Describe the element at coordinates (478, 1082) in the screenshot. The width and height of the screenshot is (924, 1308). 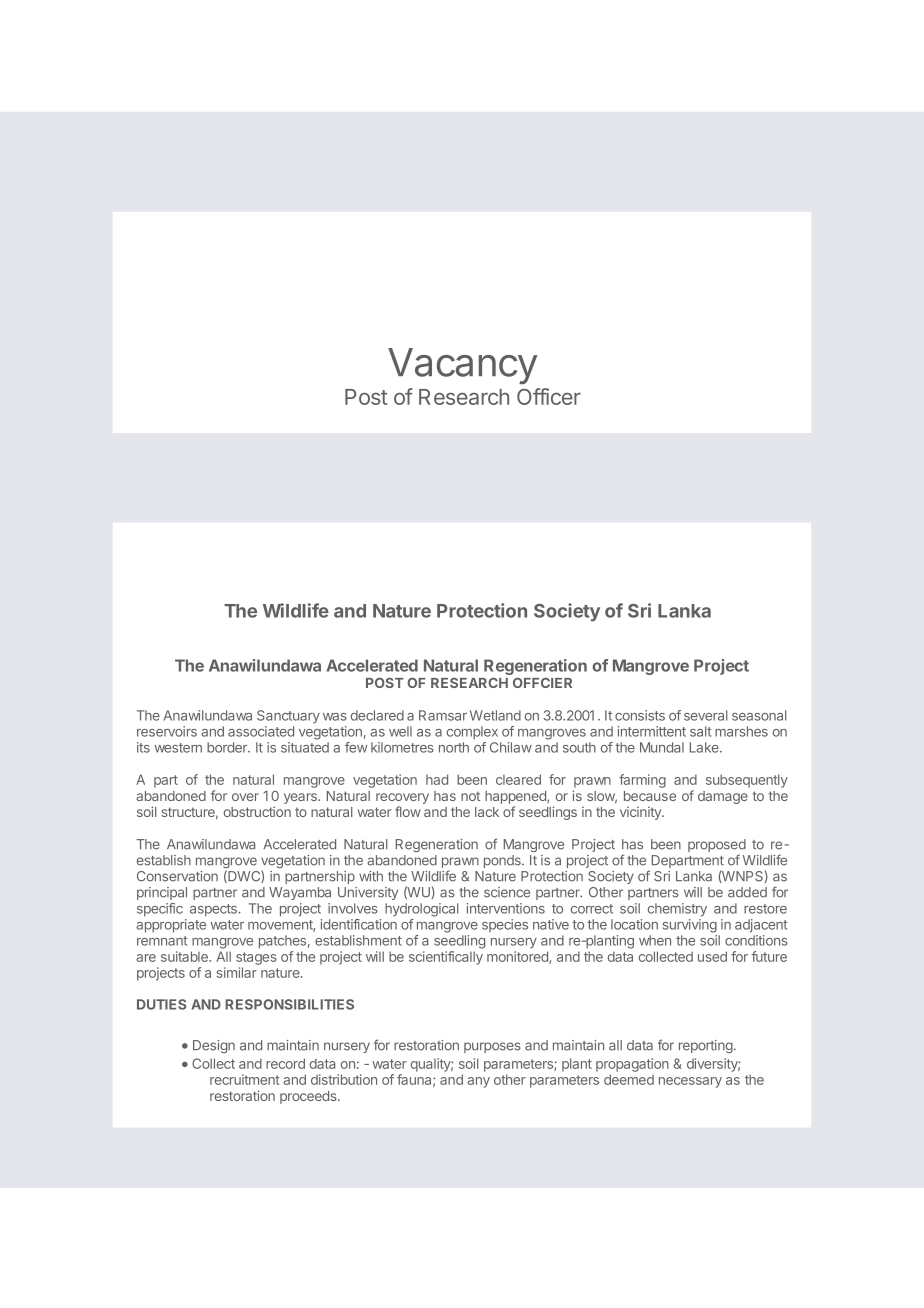
I see `any` at that location.
